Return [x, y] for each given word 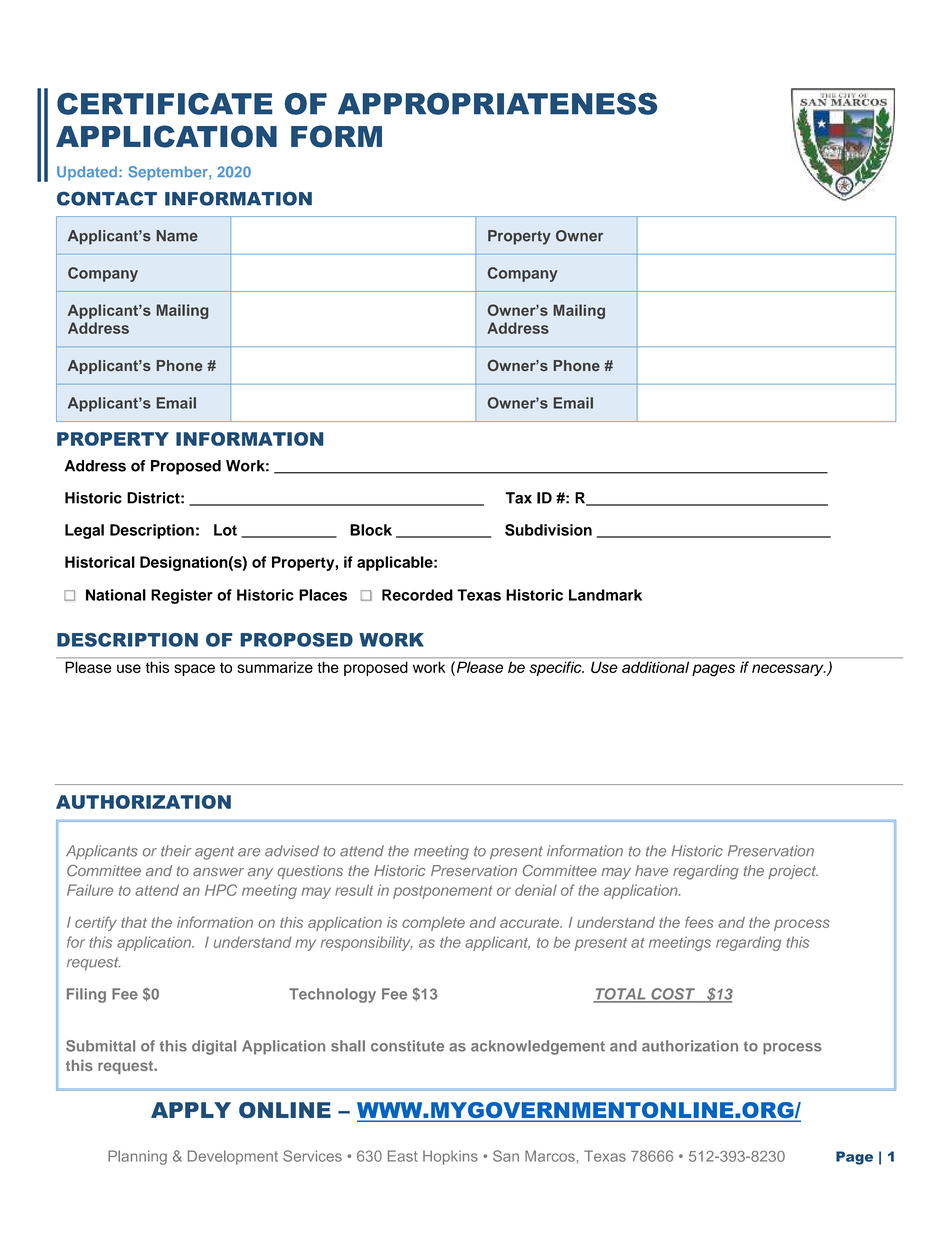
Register [182, 596]
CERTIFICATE [165, 104]
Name [177, 236]
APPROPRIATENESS [498, 103]
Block [371, 530]
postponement [443, 892]
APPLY [191, 1110]
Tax [518, 498]
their [176, 851]
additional [655, 667]
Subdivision [548, 530]
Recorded [417, 595]
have [651, 870]
